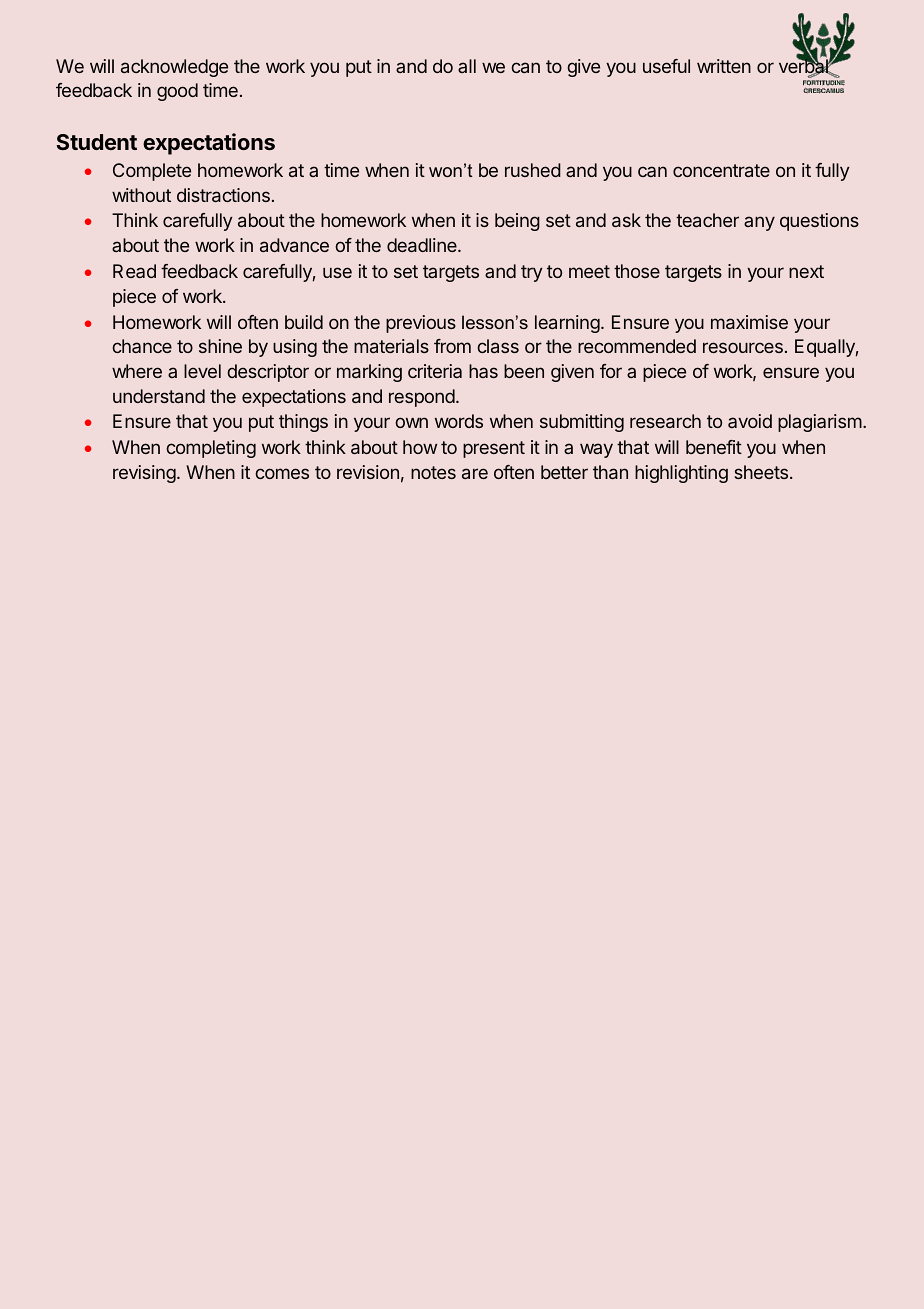 This screenshot has width=924, height=1309. I want to click on maximise, so click(749, 322).
